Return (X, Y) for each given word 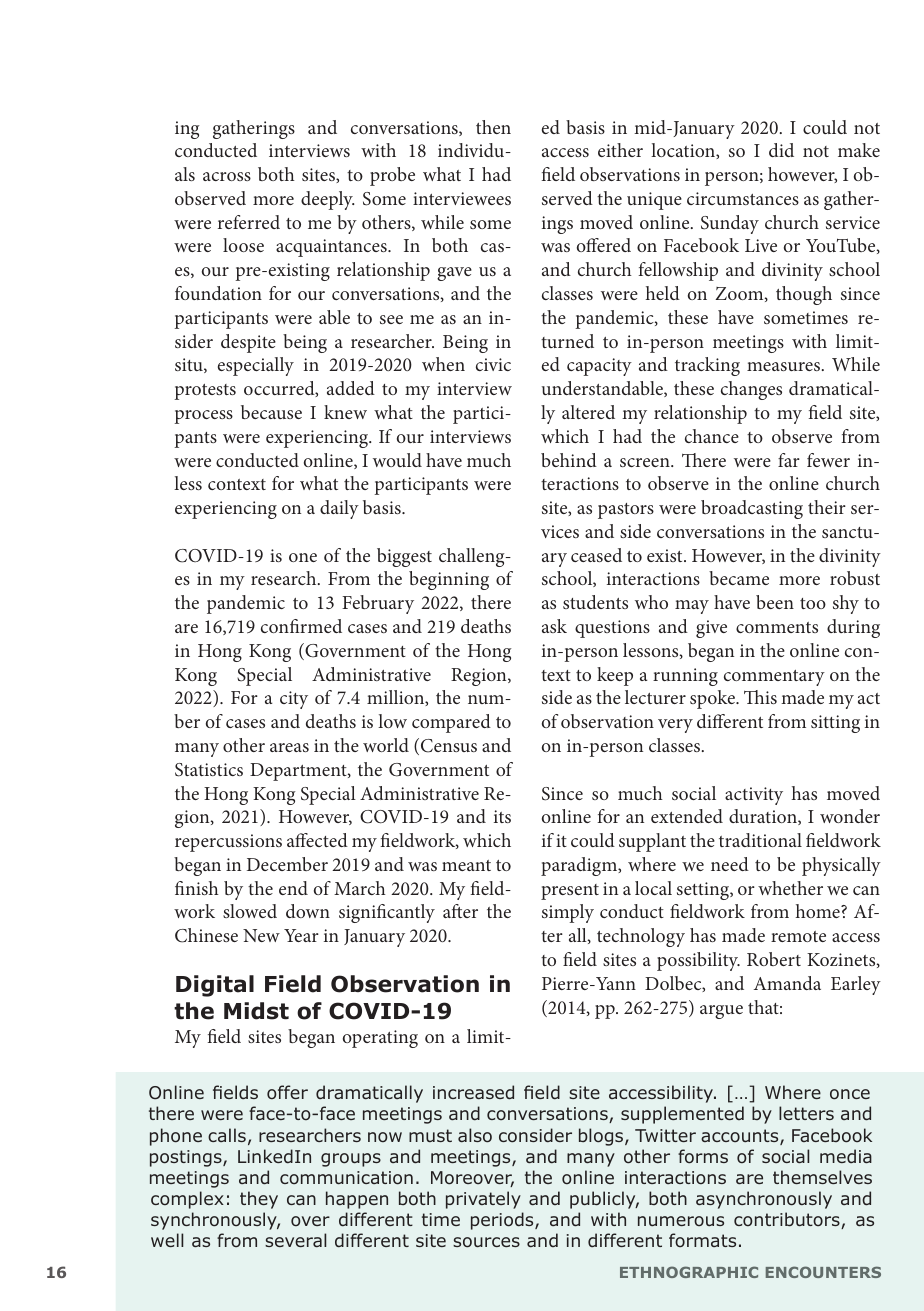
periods (503, 1221)
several (295, 1240)
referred (249, 222)
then (493, 127)
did (781, 150)
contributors (788, 1220)
